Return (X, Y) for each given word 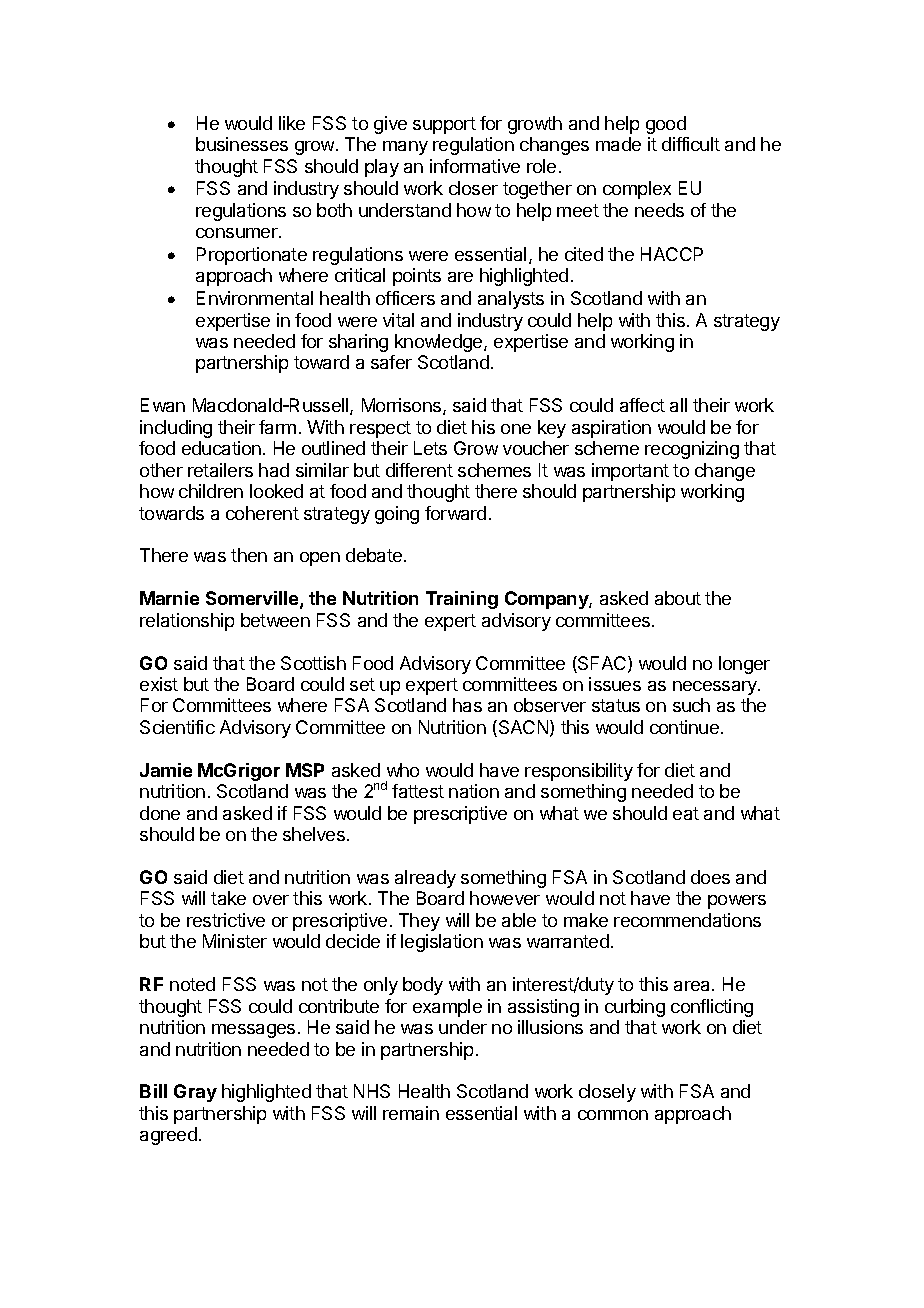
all (678, 405)
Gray (195, 1093)
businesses (242, 144)
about (678, 598)
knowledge (440, 343)
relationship (187, 622)
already (425, 879)
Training (462, 600)
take (228, 898)
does (710, 877)
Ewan (163, 405)
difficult (691, 144)
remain (411, 1113)
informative (475, 166)
